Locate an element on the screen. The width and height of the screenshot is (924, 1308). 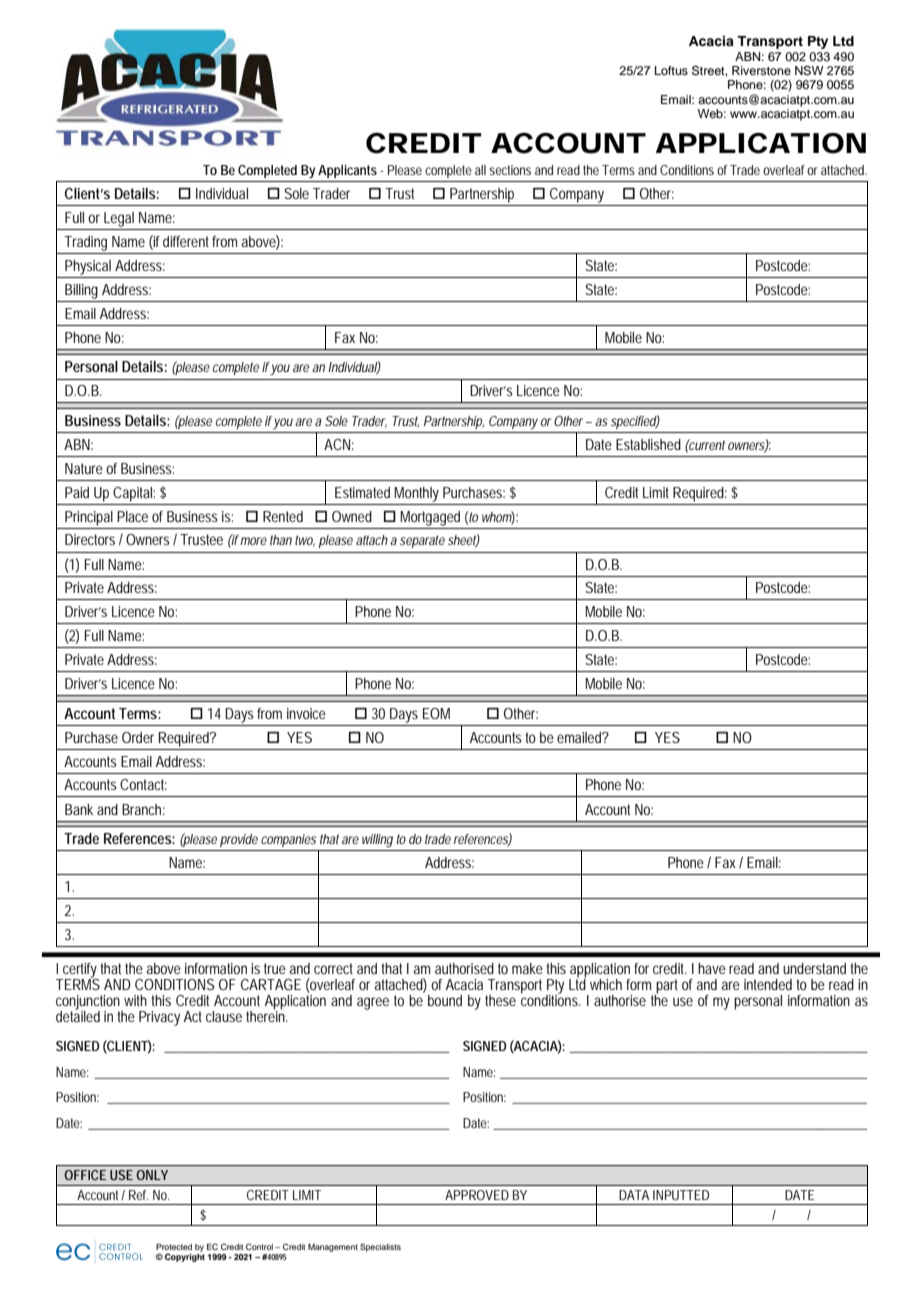
Place is located at coordinates (132, 516).
